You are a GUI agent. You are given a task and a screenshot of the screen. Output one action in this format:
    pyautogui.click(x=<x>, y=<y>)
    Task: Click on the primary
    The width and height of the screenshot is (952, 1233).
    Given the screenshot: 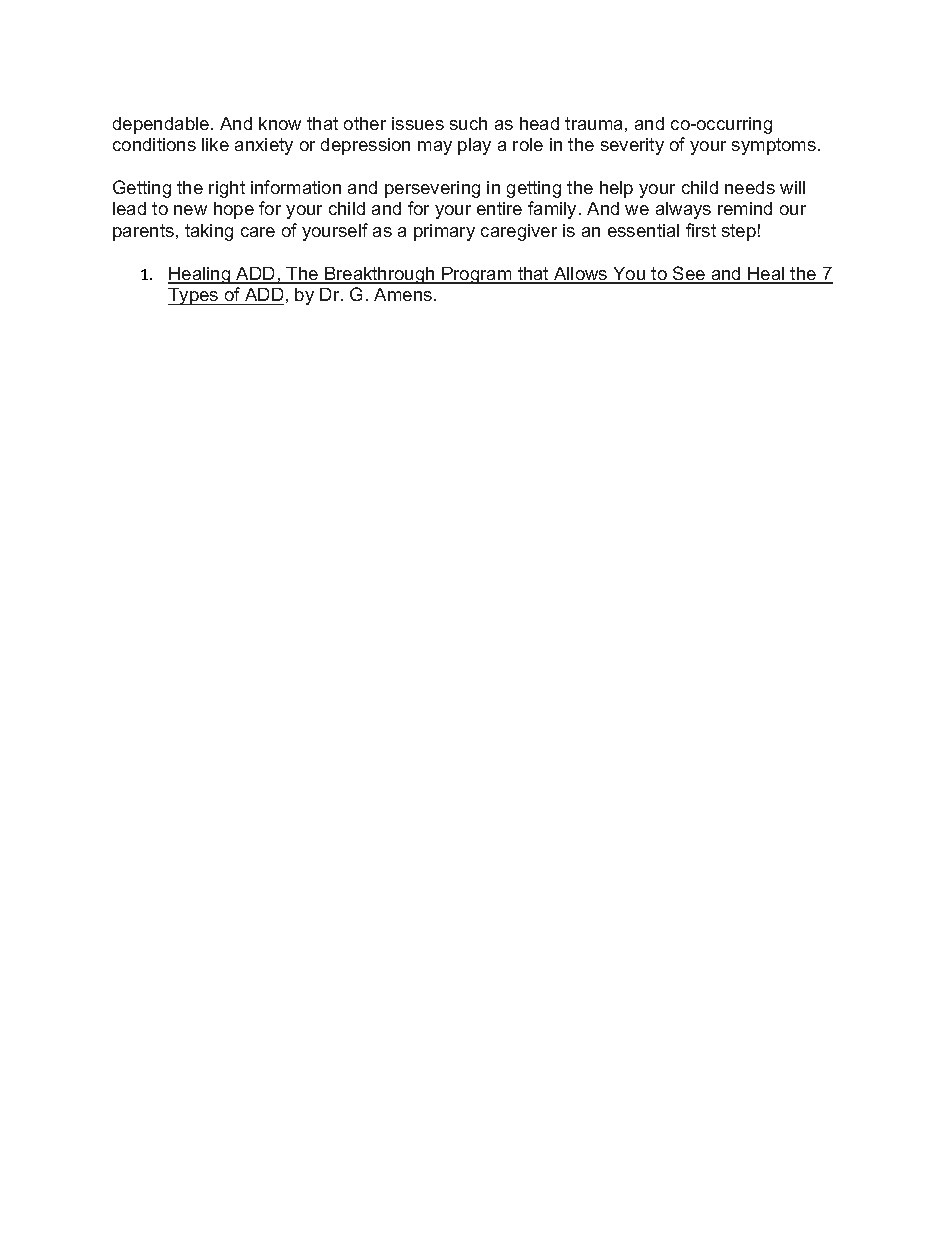 What is the action you would take?
    pyautogui.click(x=444, y=232)
